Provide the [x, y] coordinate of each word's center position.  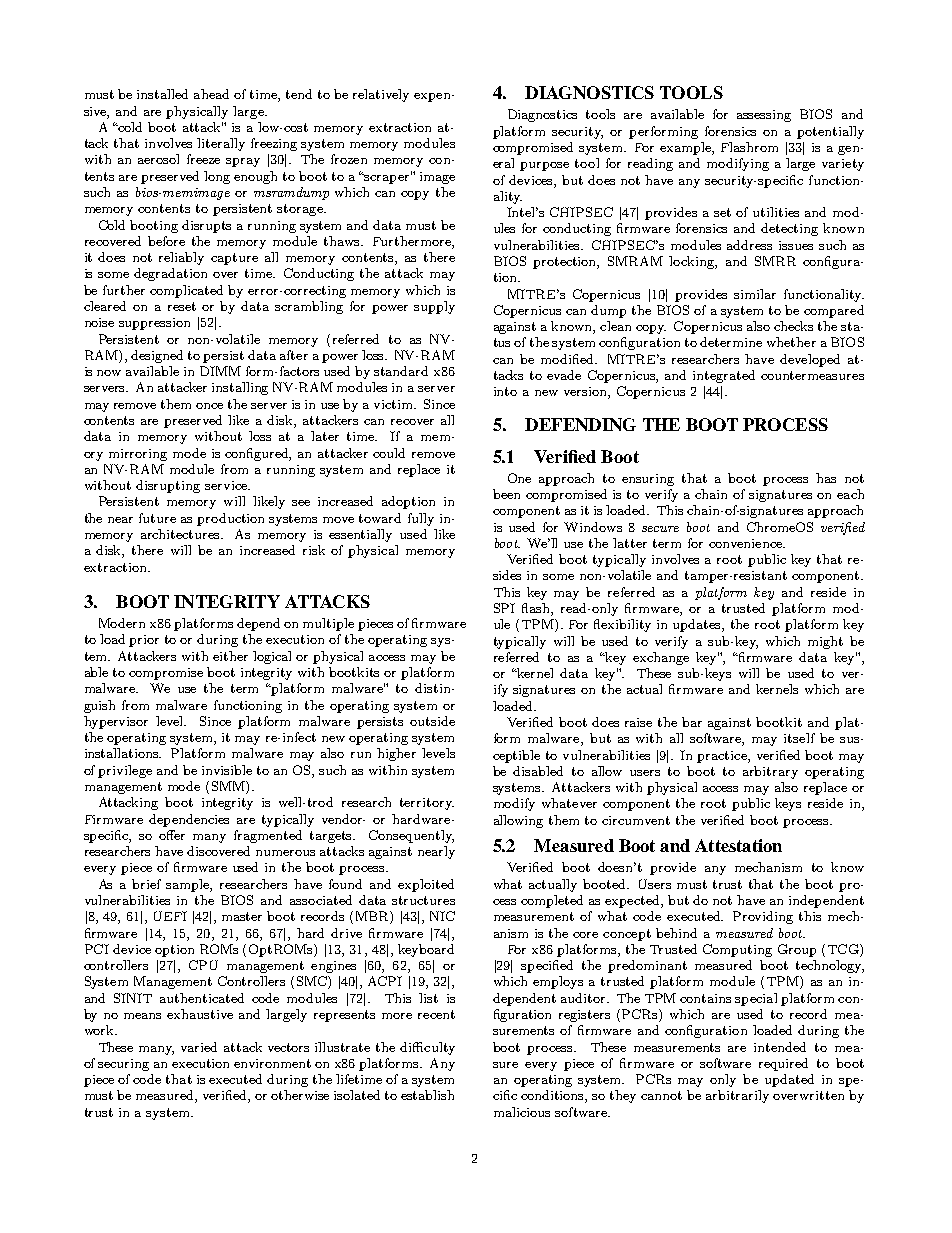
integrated [724, 376]
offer [172, 835]
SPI [504, 608]
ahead [211, 94]
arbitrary [770, 772]
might [825, 642]
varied [199, 1047]
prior [144, 641]
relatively [381, 95]
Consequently [411, 836]
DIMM [220, 371]
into [505, 391]
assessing [764, 116]
